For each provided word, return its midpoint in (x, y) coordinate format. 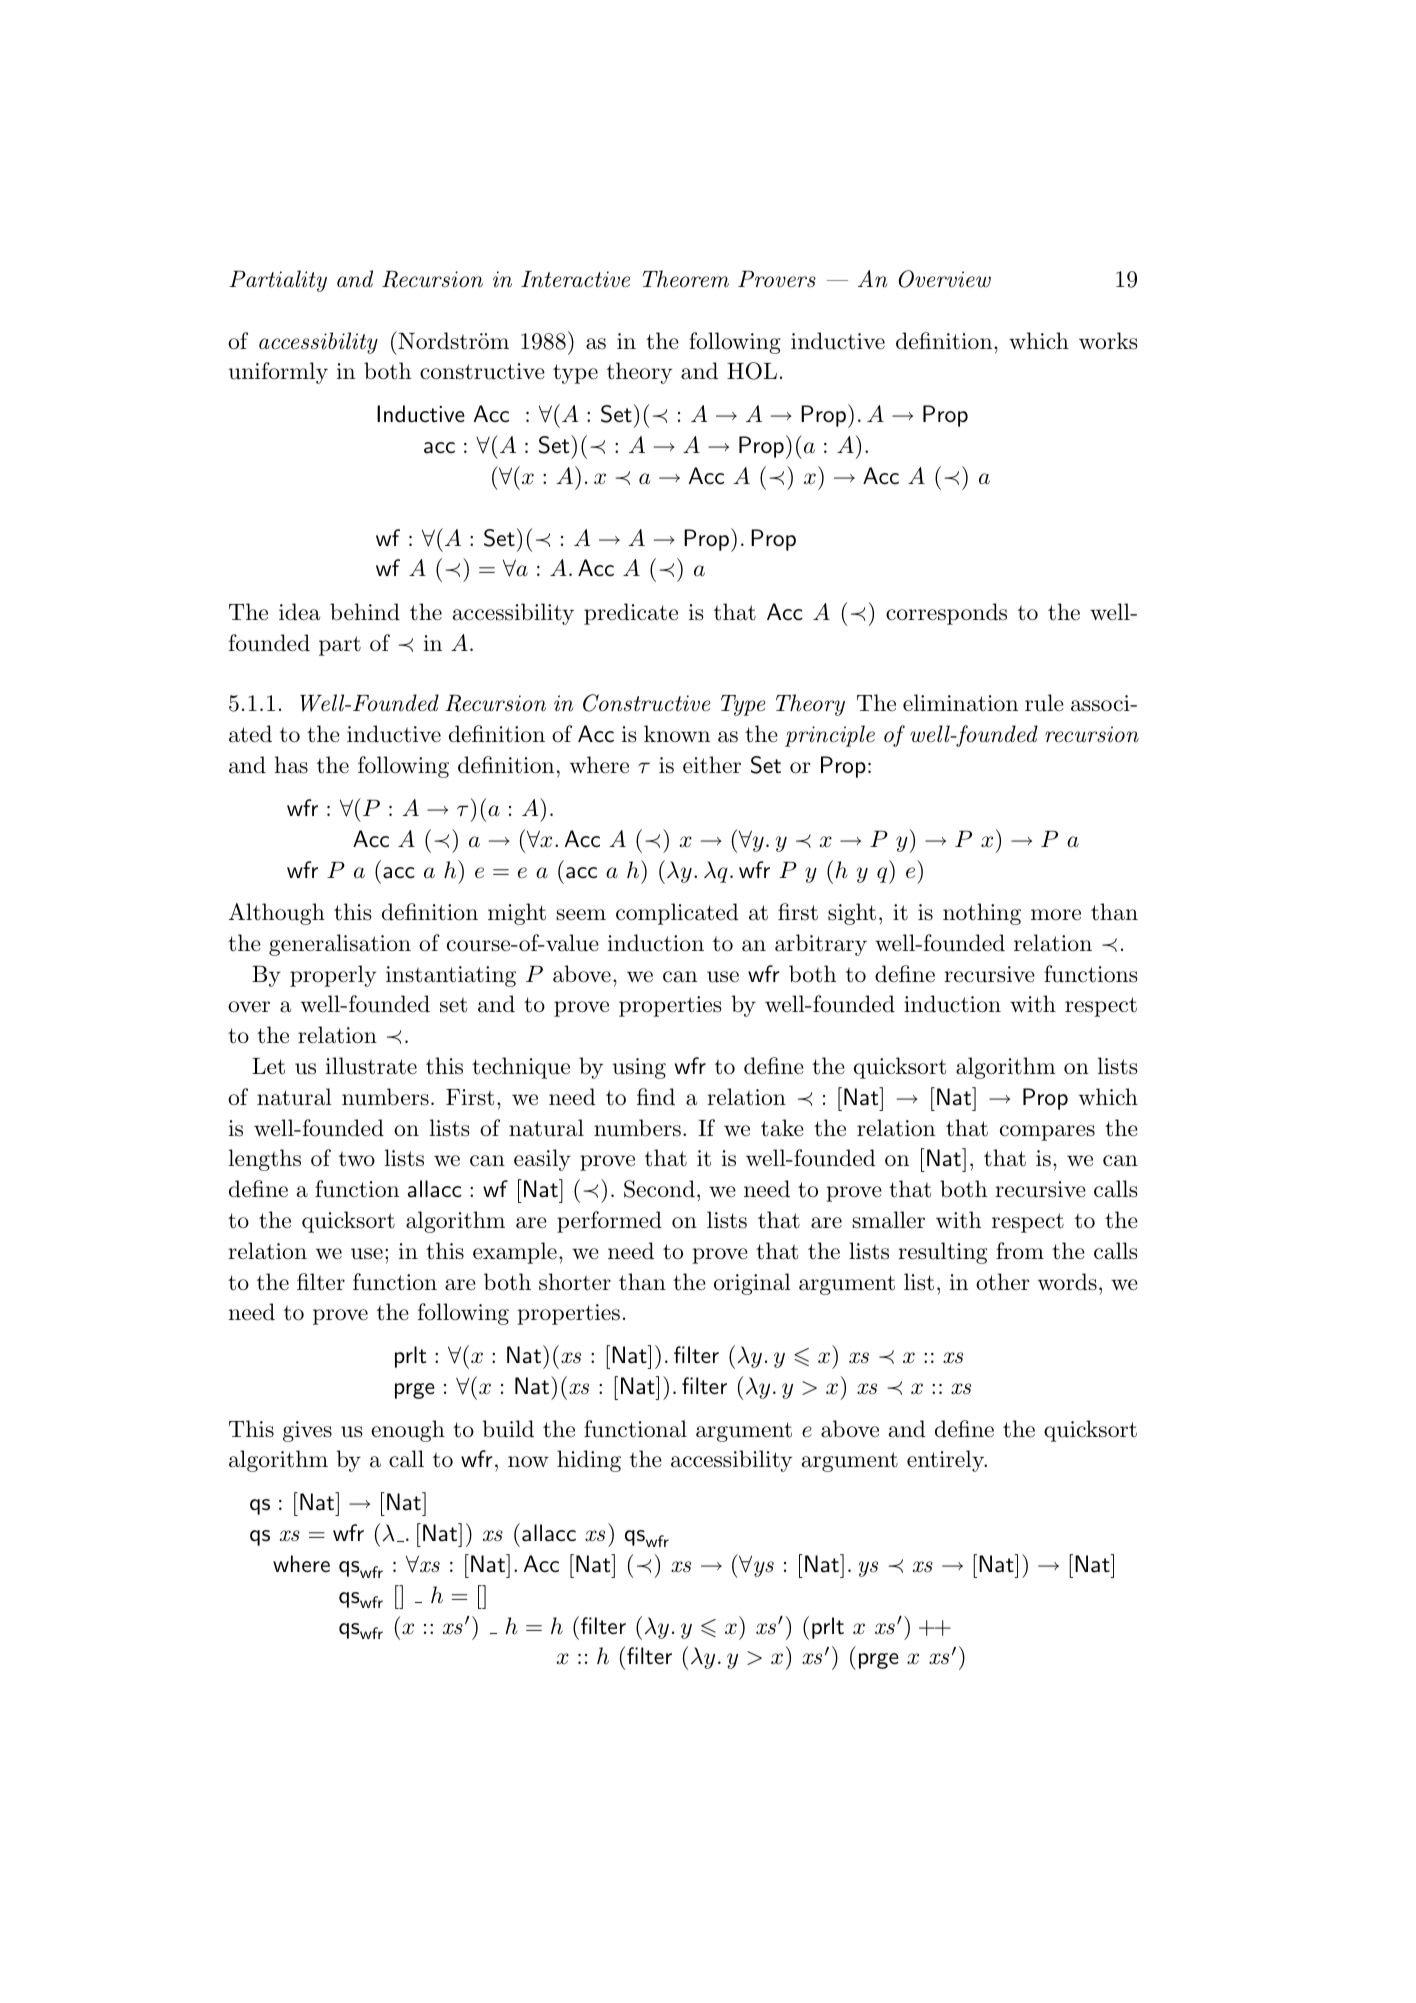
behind (365, 612)
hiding (589, 1461)
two (357, 1159)
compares (1047, 1133)
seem (581, 915)
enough (408, 1431)
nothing (982, 914)
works (1108, 341)
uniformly (278, 373)
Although (277, 914)
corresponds (946, 614)
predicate (631, 614)
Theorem (685, 279)
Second (659, 1189)
